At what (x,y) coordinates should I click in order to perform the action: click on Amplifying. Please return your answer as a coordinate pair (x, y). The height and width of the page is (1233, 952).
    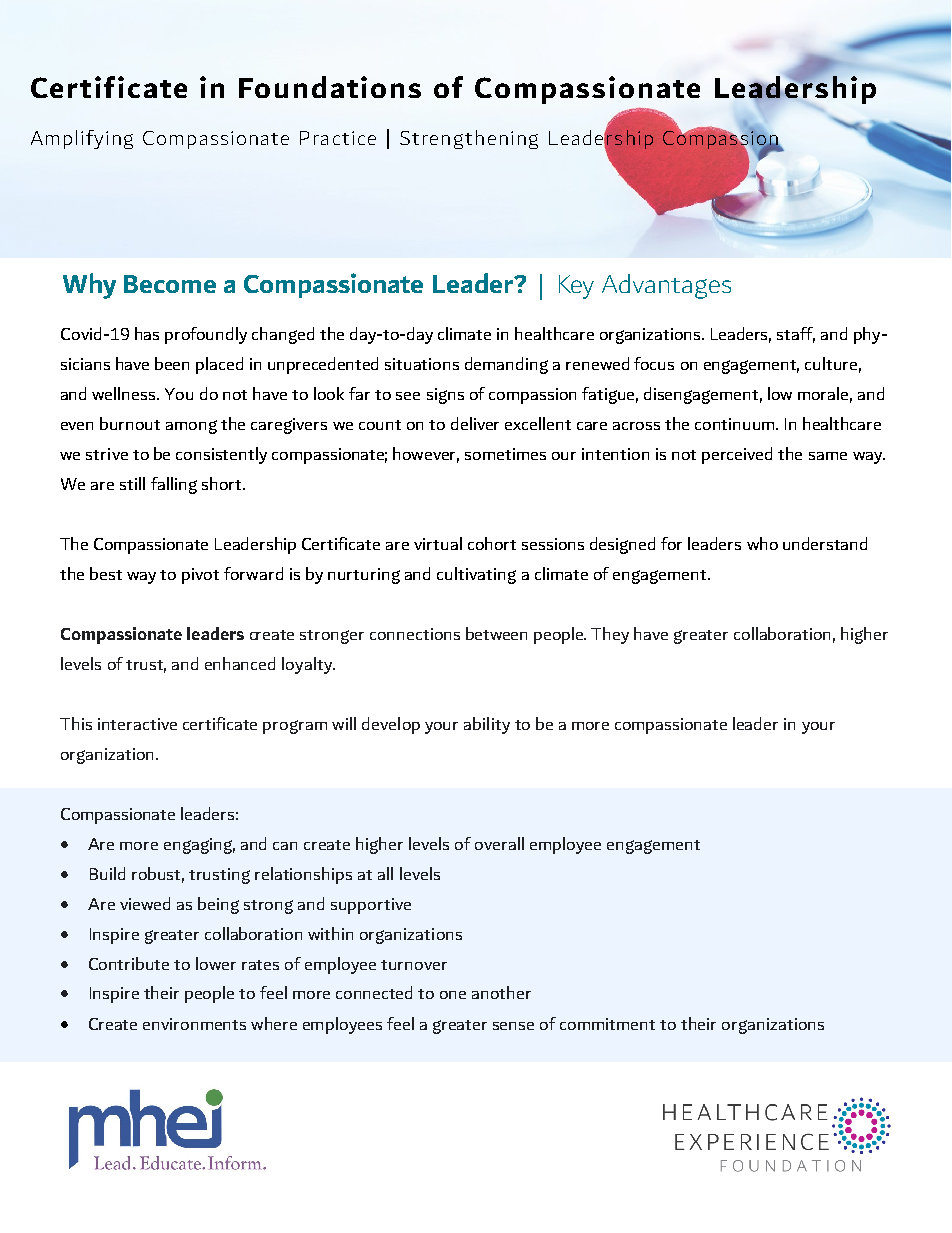
    Looking at the image, I should click on (82, 139).
